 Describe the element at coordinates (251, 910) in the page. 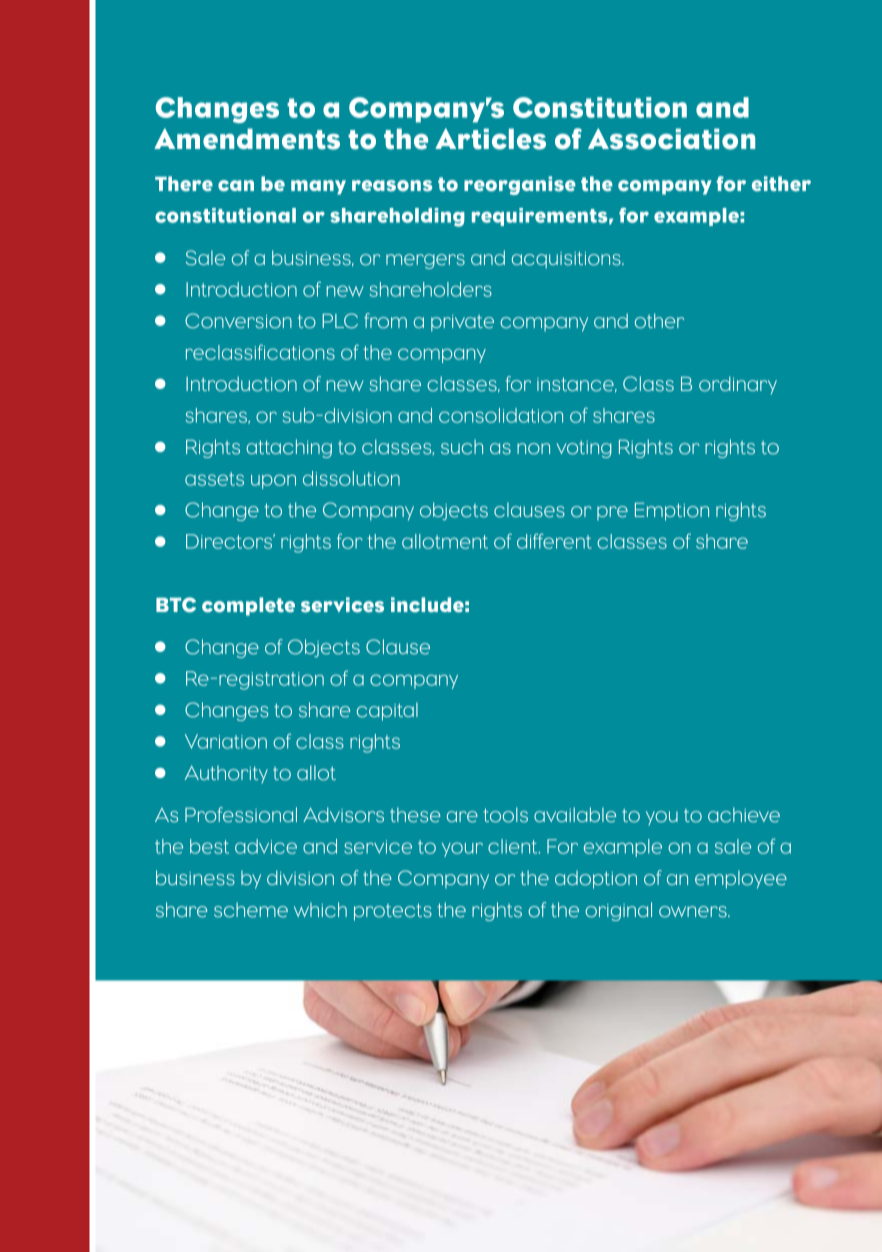

I see `scheme` at that location.
